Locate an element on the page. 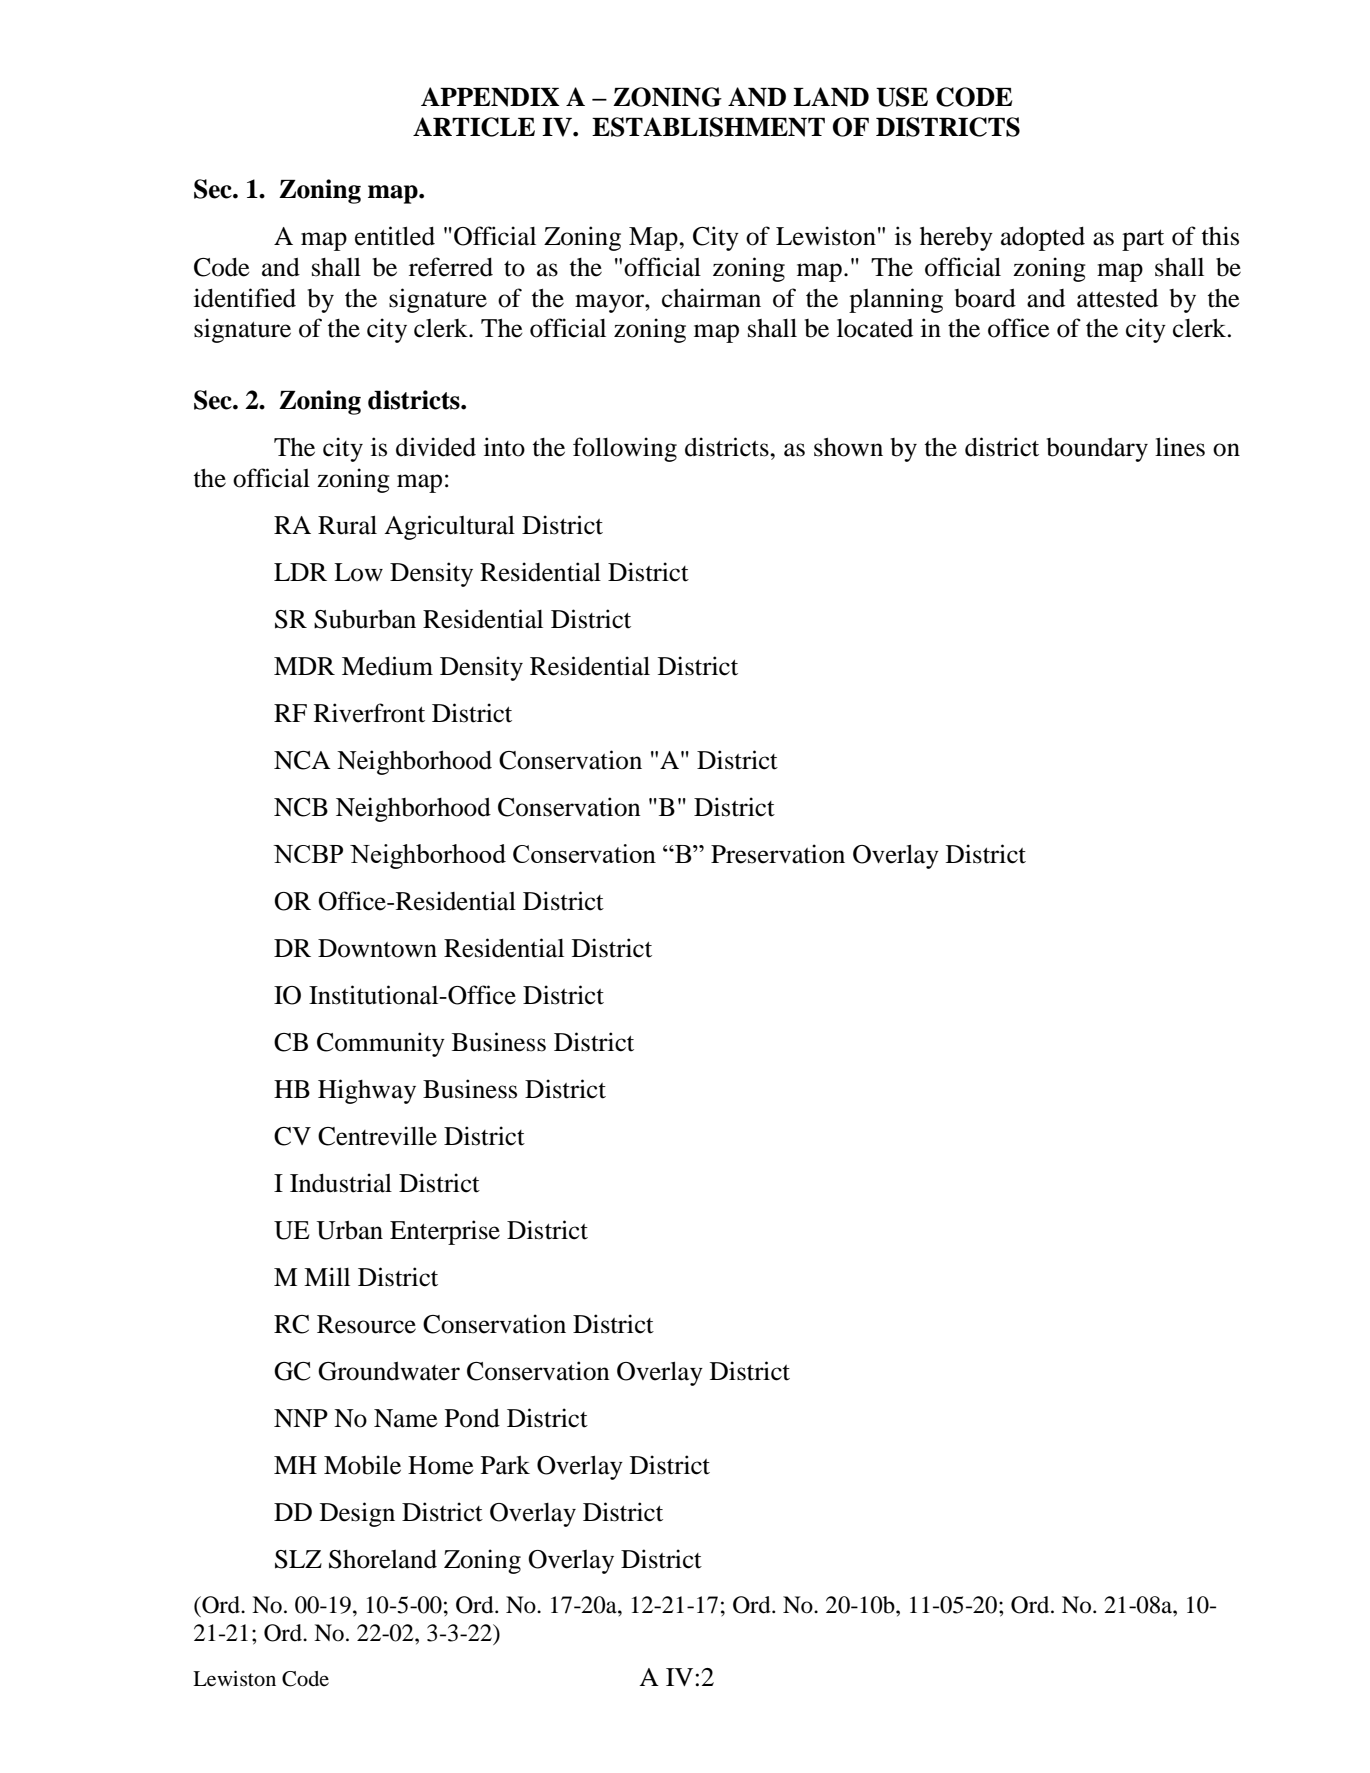  NCA is located at coordinates (302, 760).
